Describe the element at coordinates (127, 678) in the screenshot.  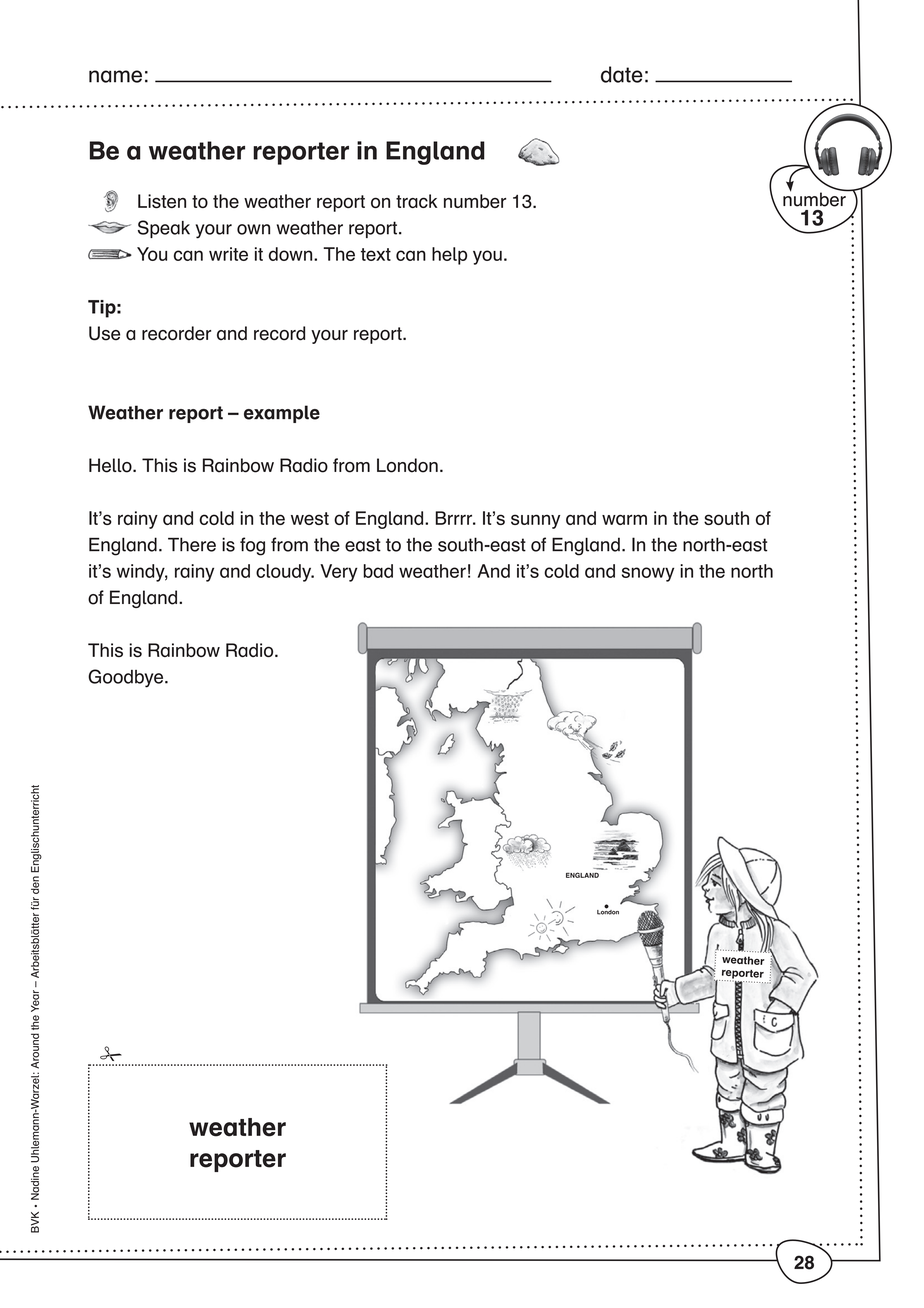
I see `Goodbye` at that location.
